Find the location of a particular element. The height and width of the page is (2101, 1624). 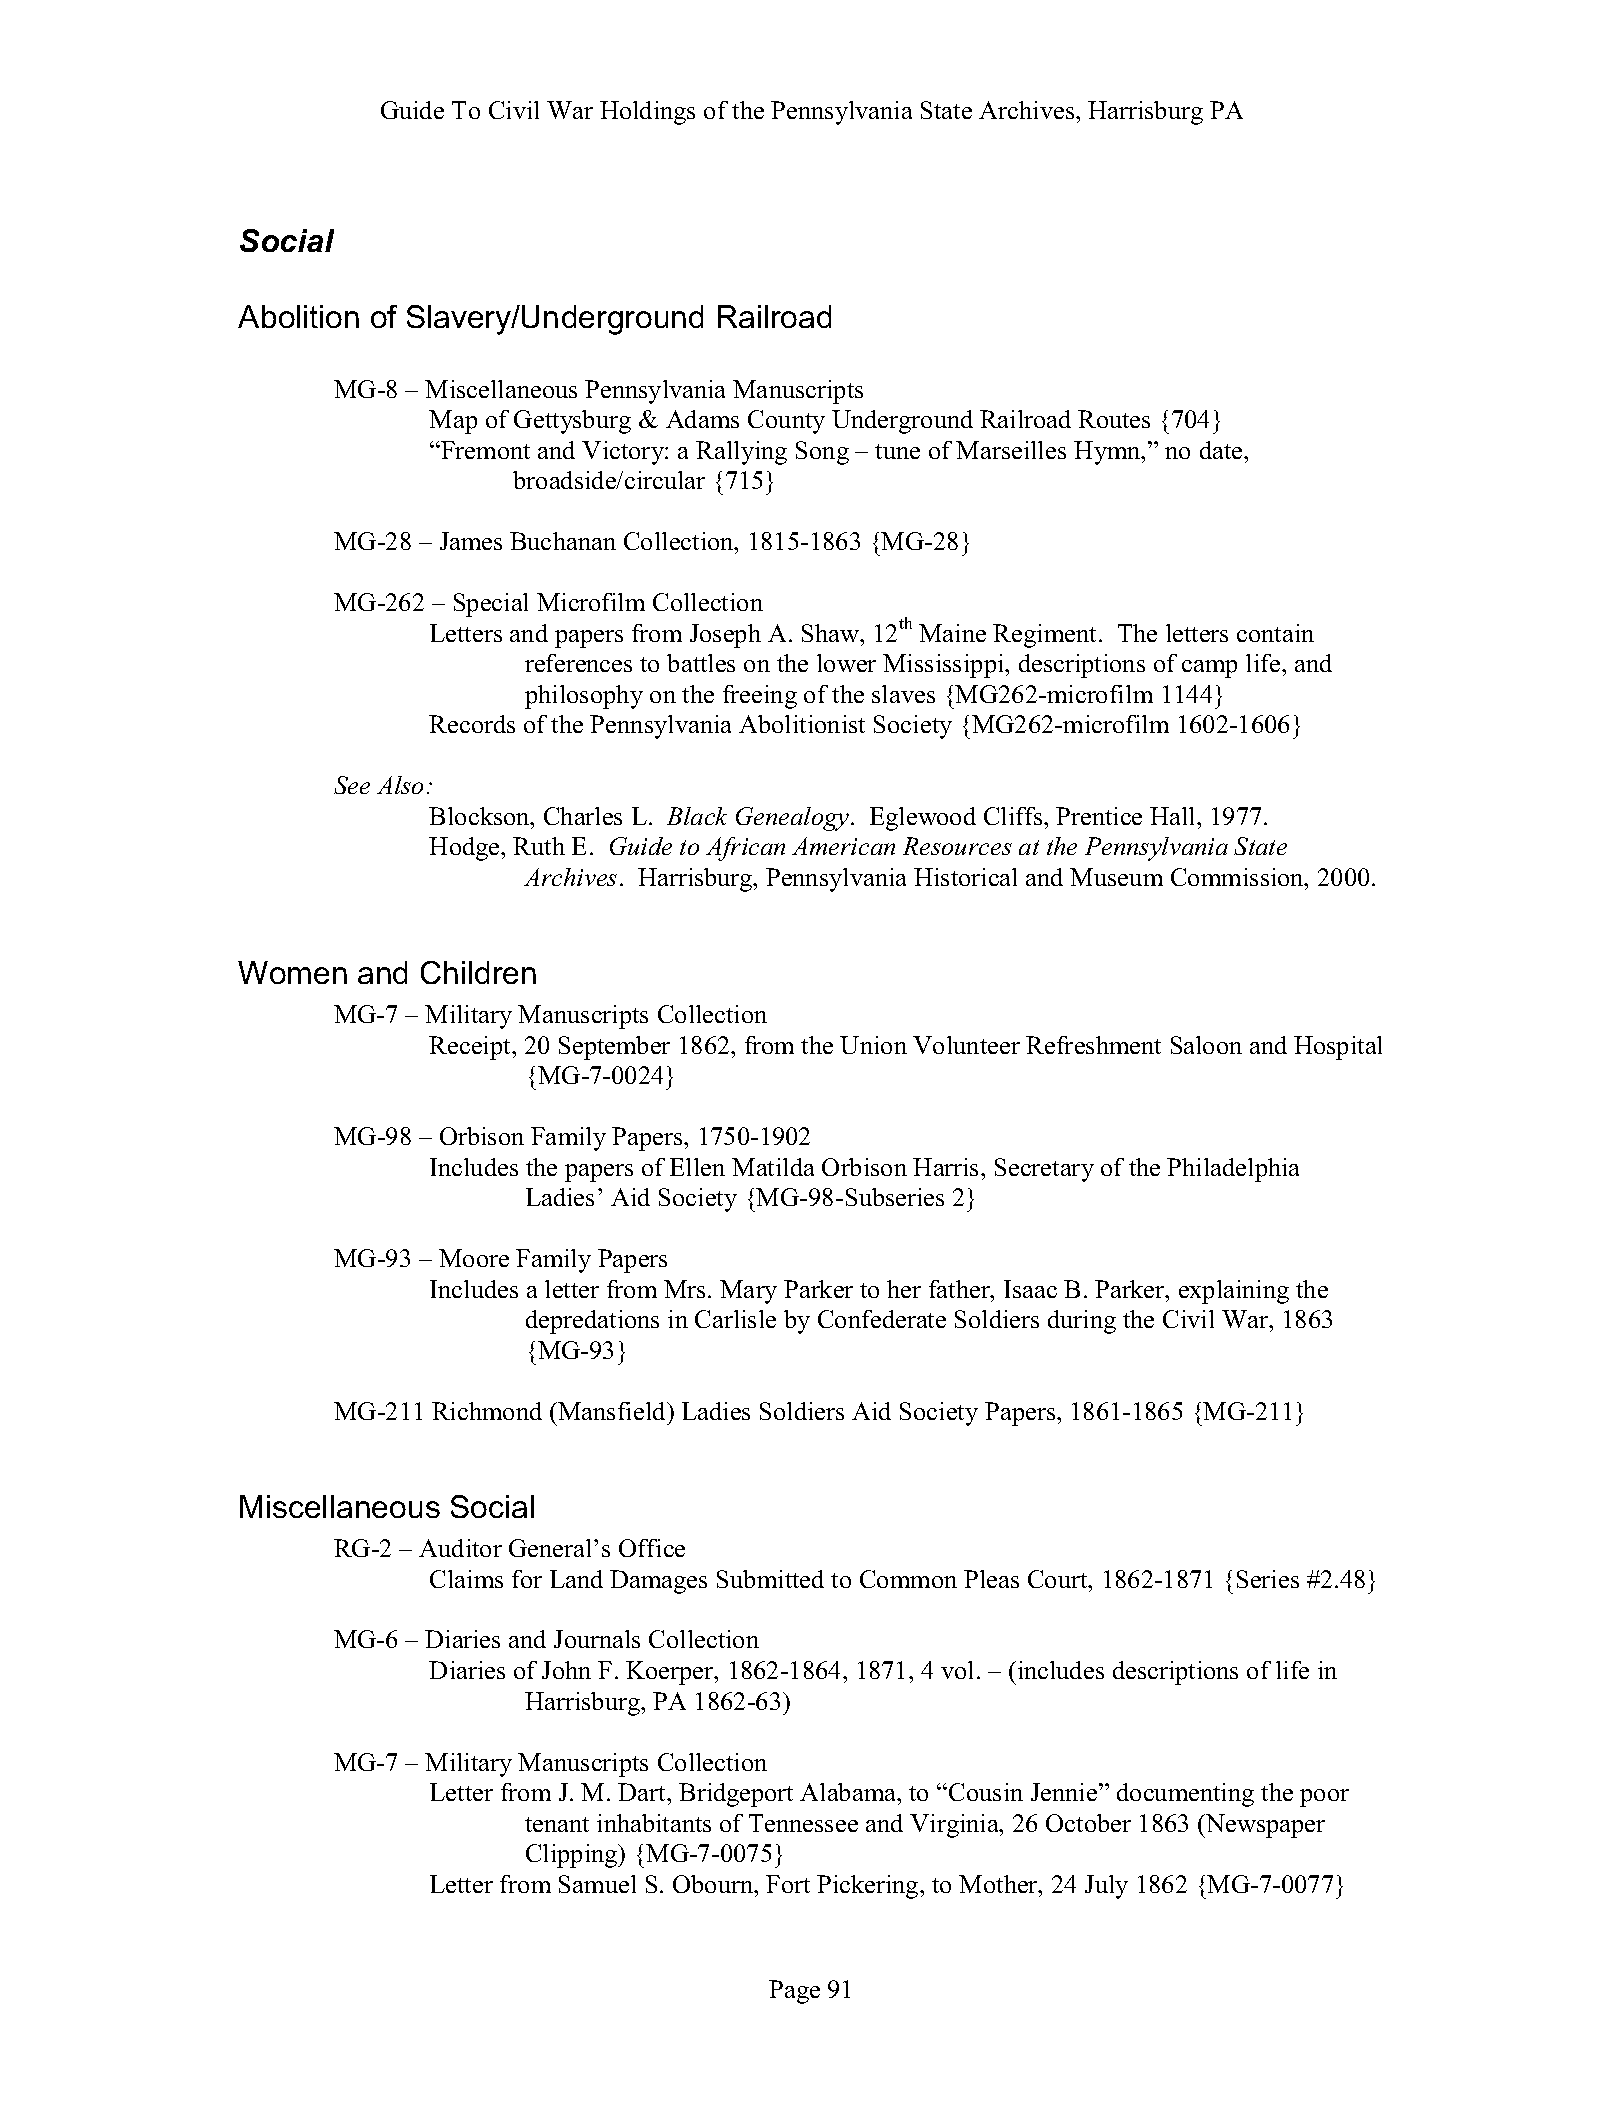

Receipt is located at coordinates (471, 1048).
